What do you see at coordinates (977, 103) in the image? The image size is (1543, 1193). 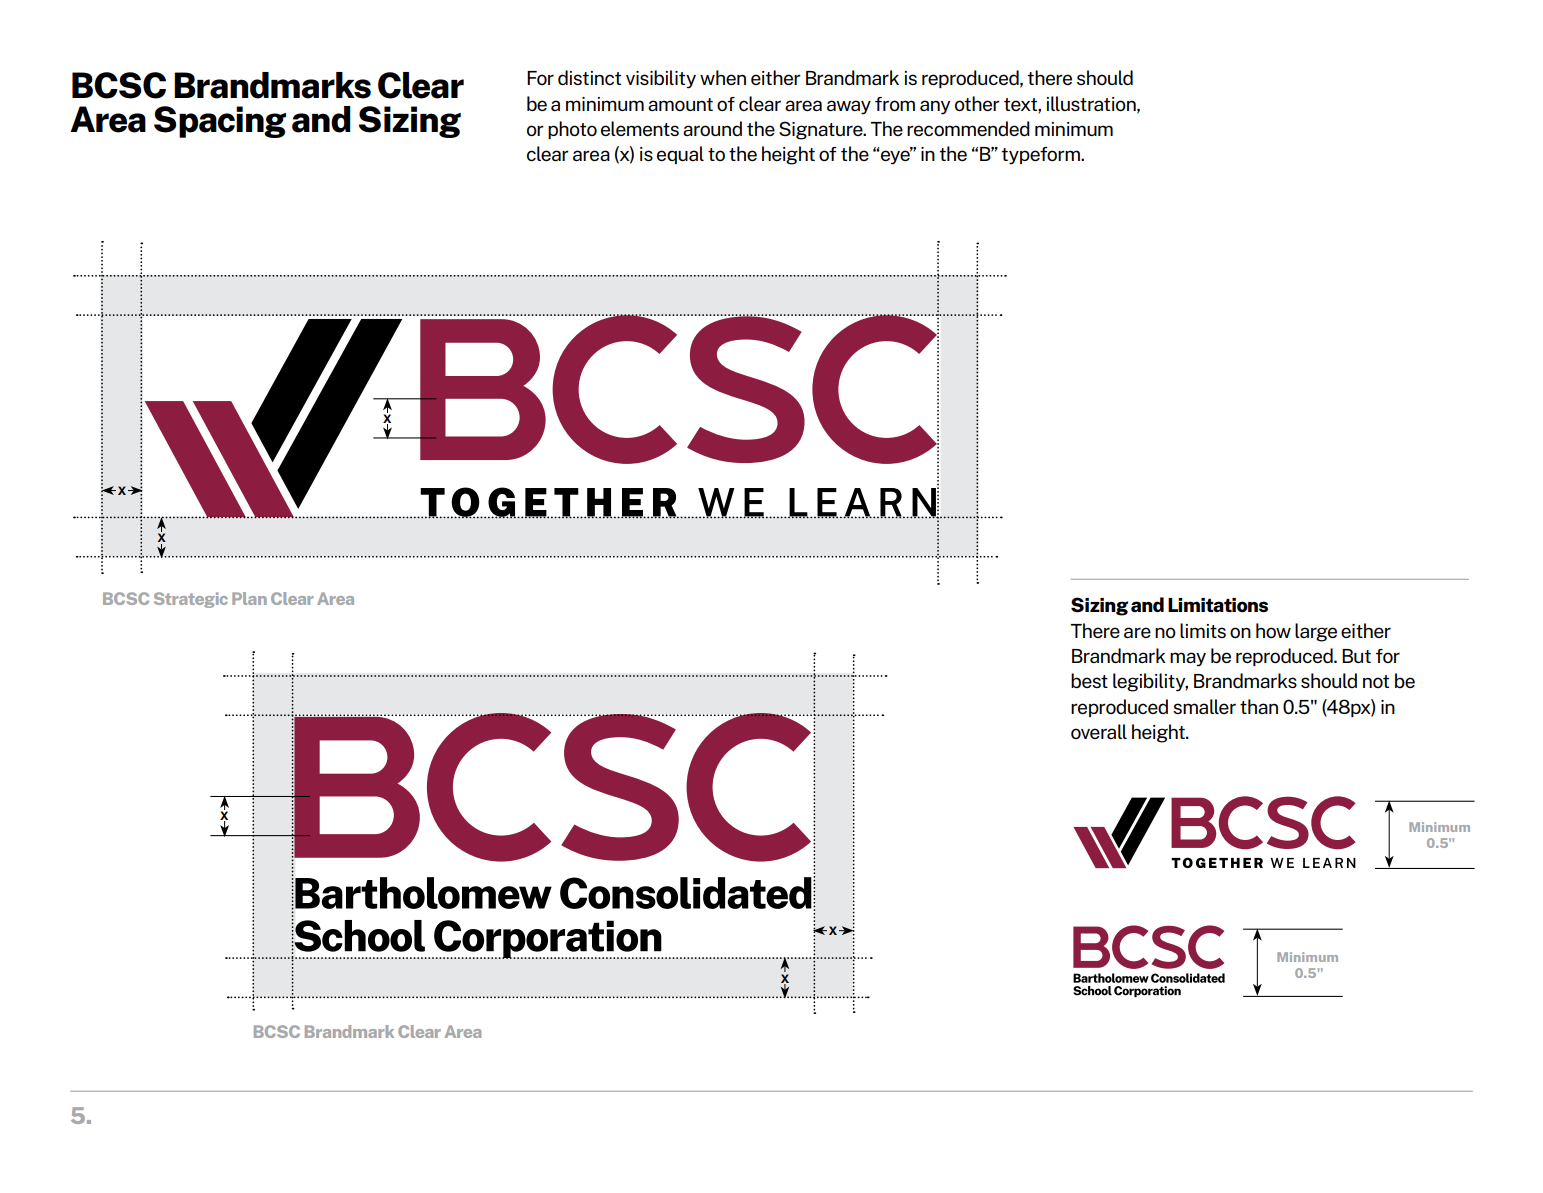 I see `other` at bounding box center [977, 103].
